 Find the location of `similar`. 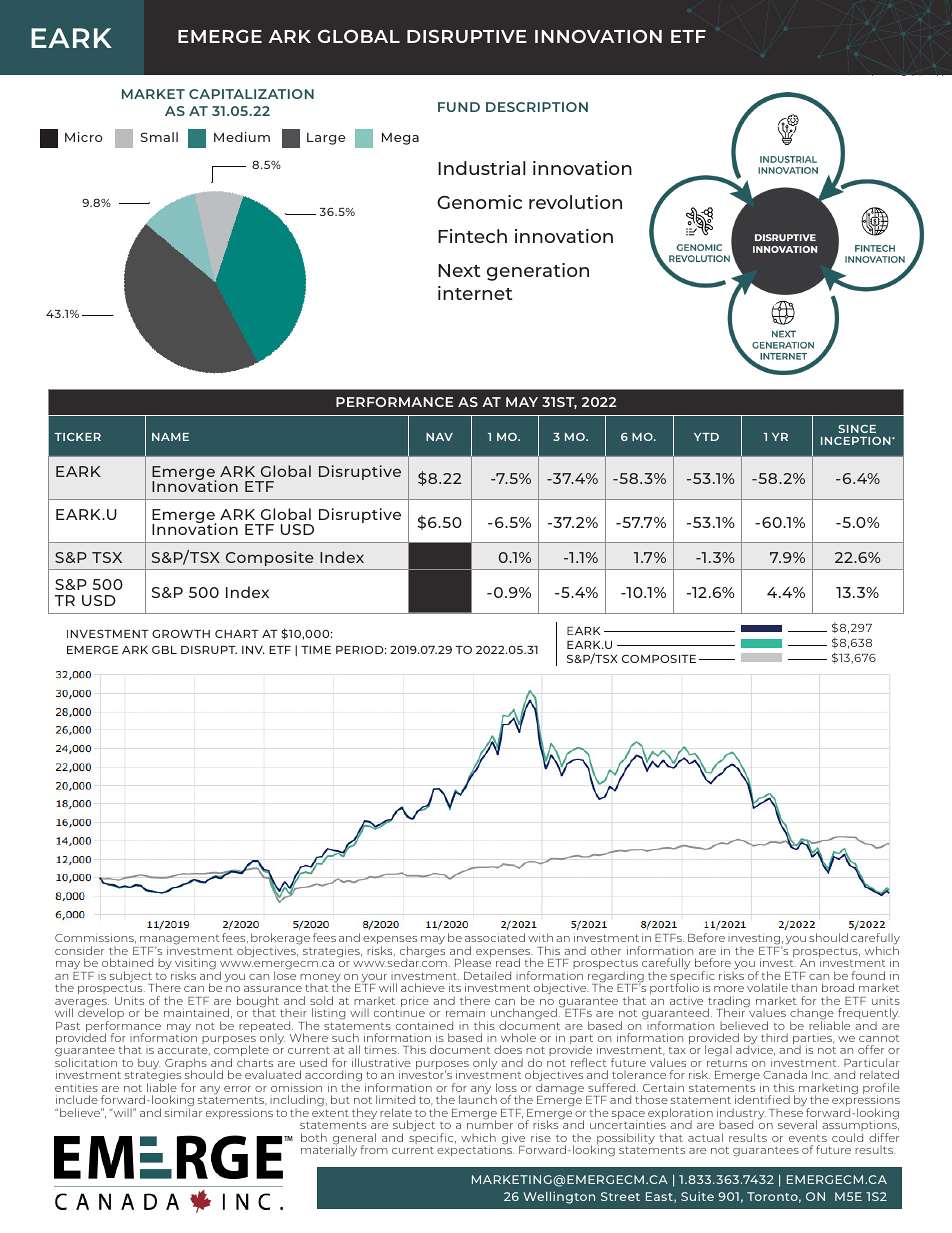

similar is located at coordinates (183, 1111).
